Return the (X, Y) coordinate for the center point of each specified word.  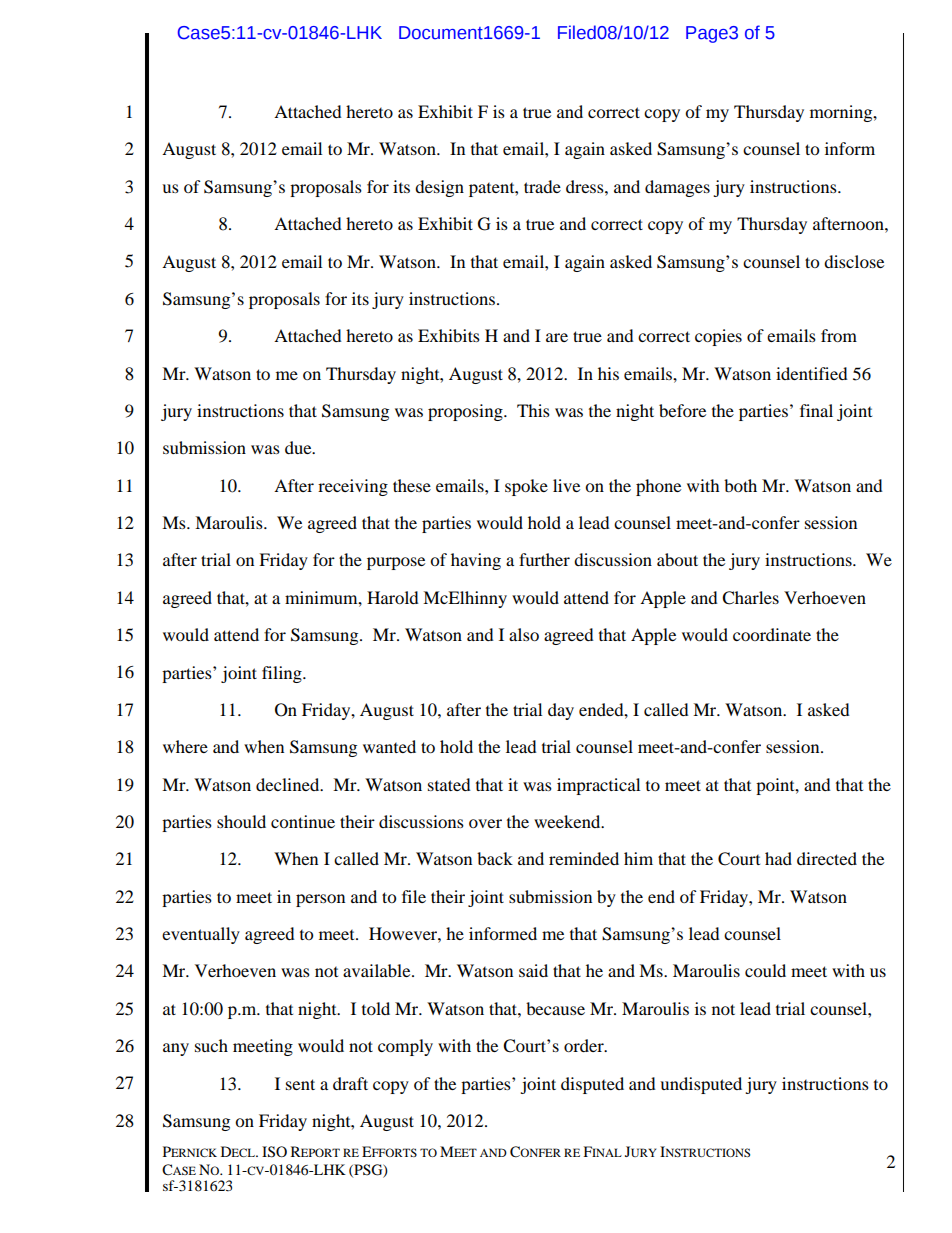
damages (677, 188)
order (585, 1045)
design (439, 188)
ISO (274, 1152)
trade (542, 186)
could (765, 970)
